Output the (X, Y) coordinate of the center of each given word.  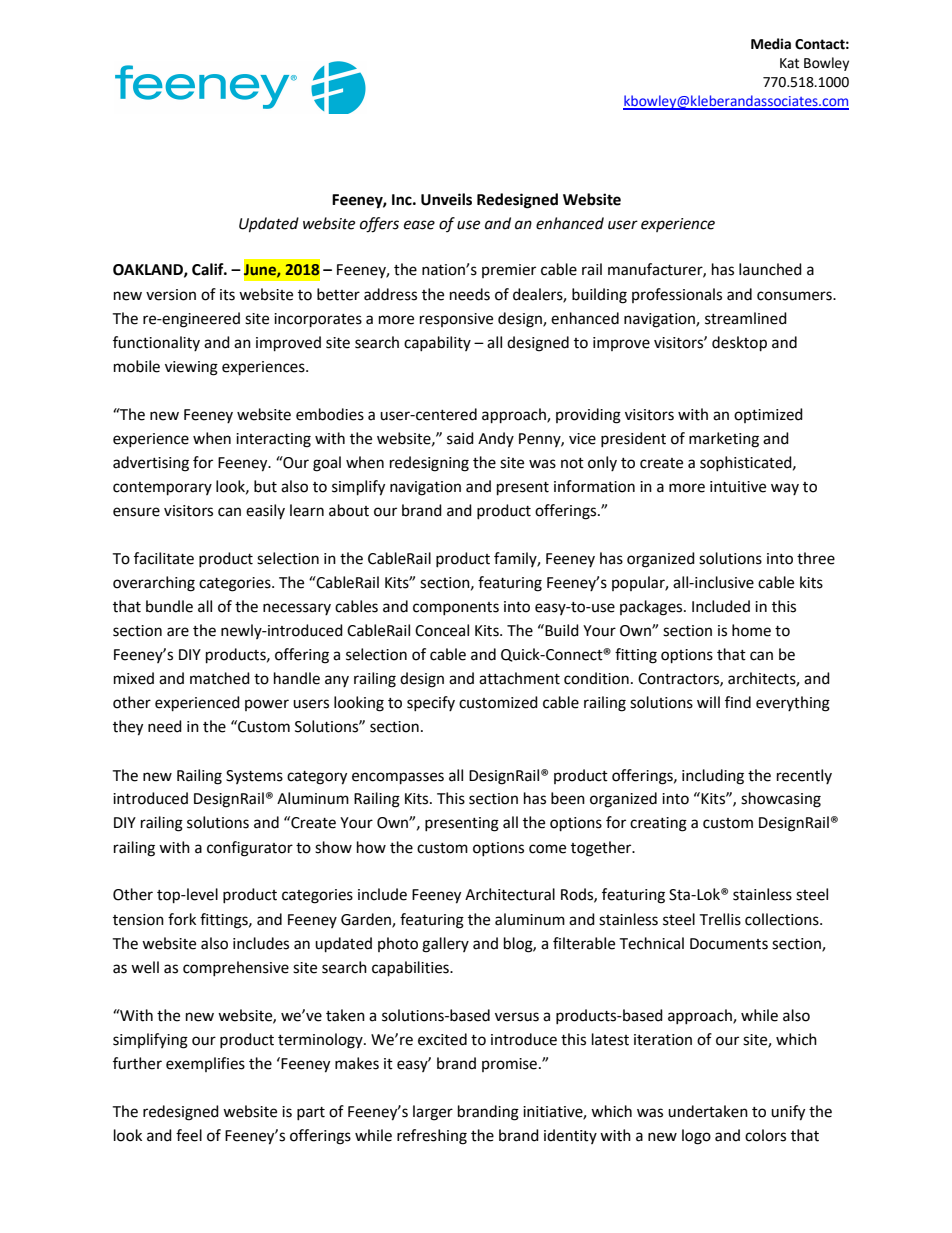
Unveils (446, 199)
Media (771, 44)
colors (765, 1135)
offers (379, 225)
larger (433, 1113)
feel (189, 1135)
